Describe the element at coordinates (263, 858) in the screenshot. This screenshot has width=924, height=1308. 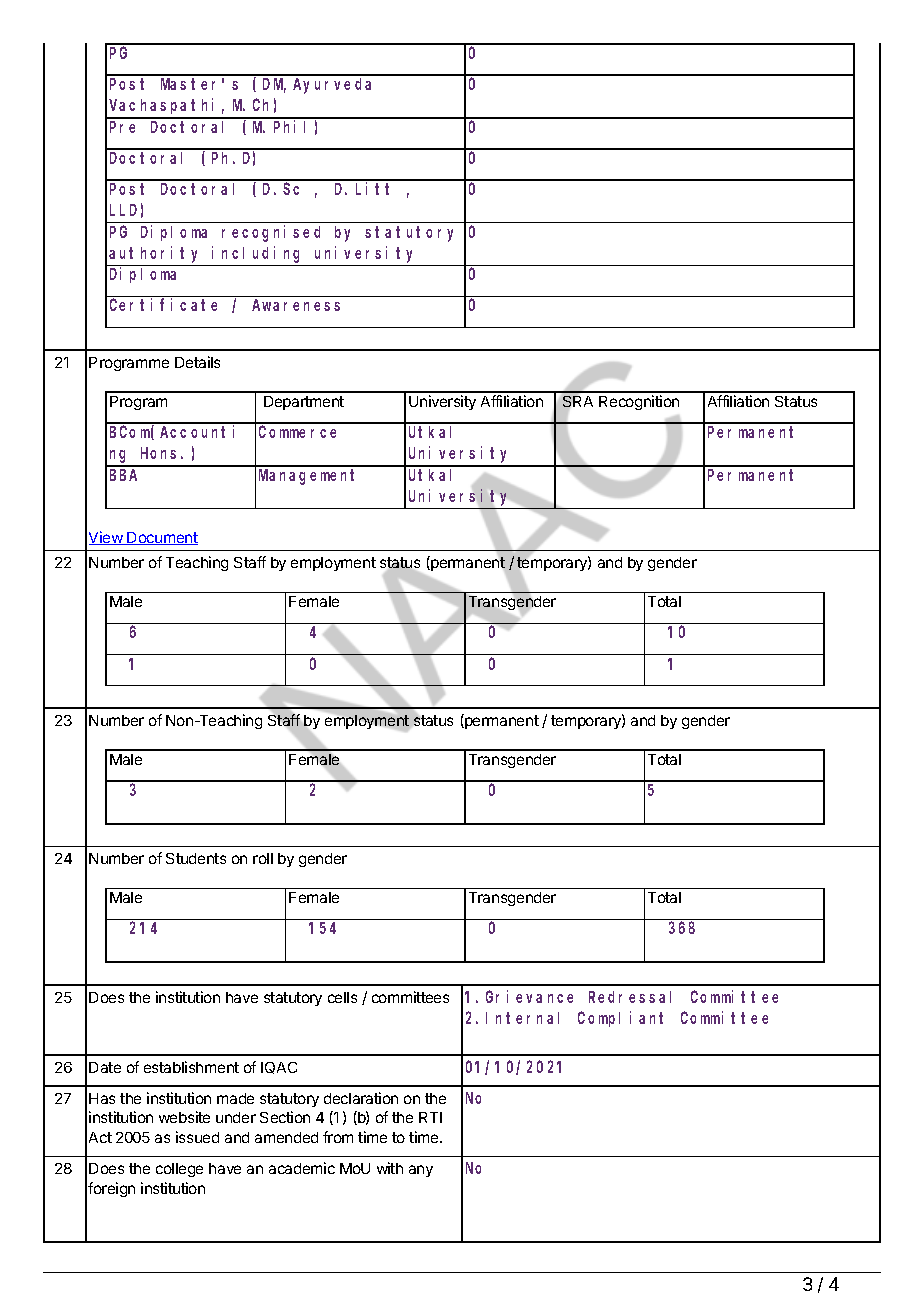
I see `roll` at that location.
